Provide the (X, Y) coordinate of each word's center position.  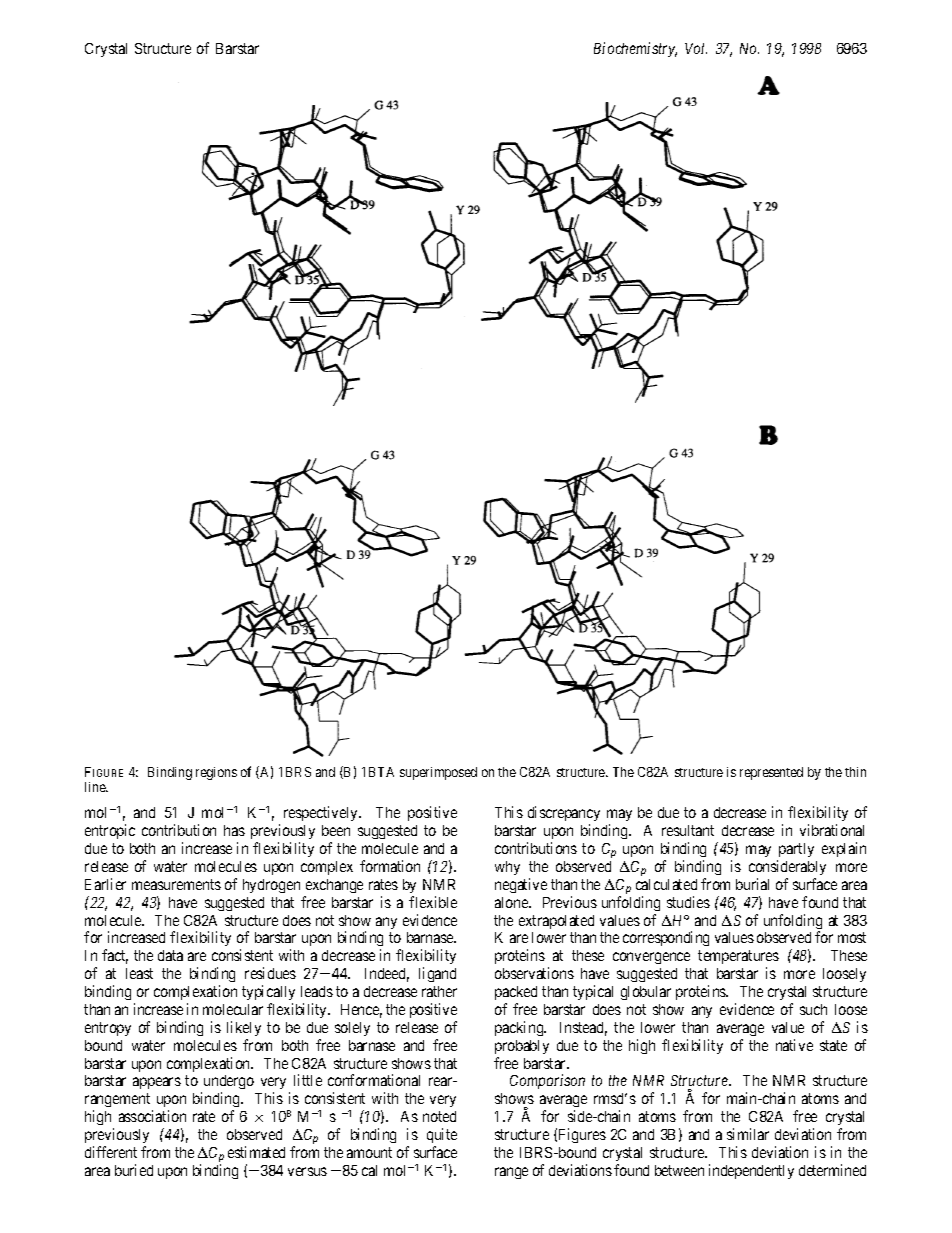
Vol (696, 48)
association (152, 1116)
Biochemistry (635, 49)
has (234, 830)
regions (216, 773)
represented (771, 773)
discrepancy (564, 815)
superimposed (438, 773)
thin (855, 772)
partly (796, 850)
